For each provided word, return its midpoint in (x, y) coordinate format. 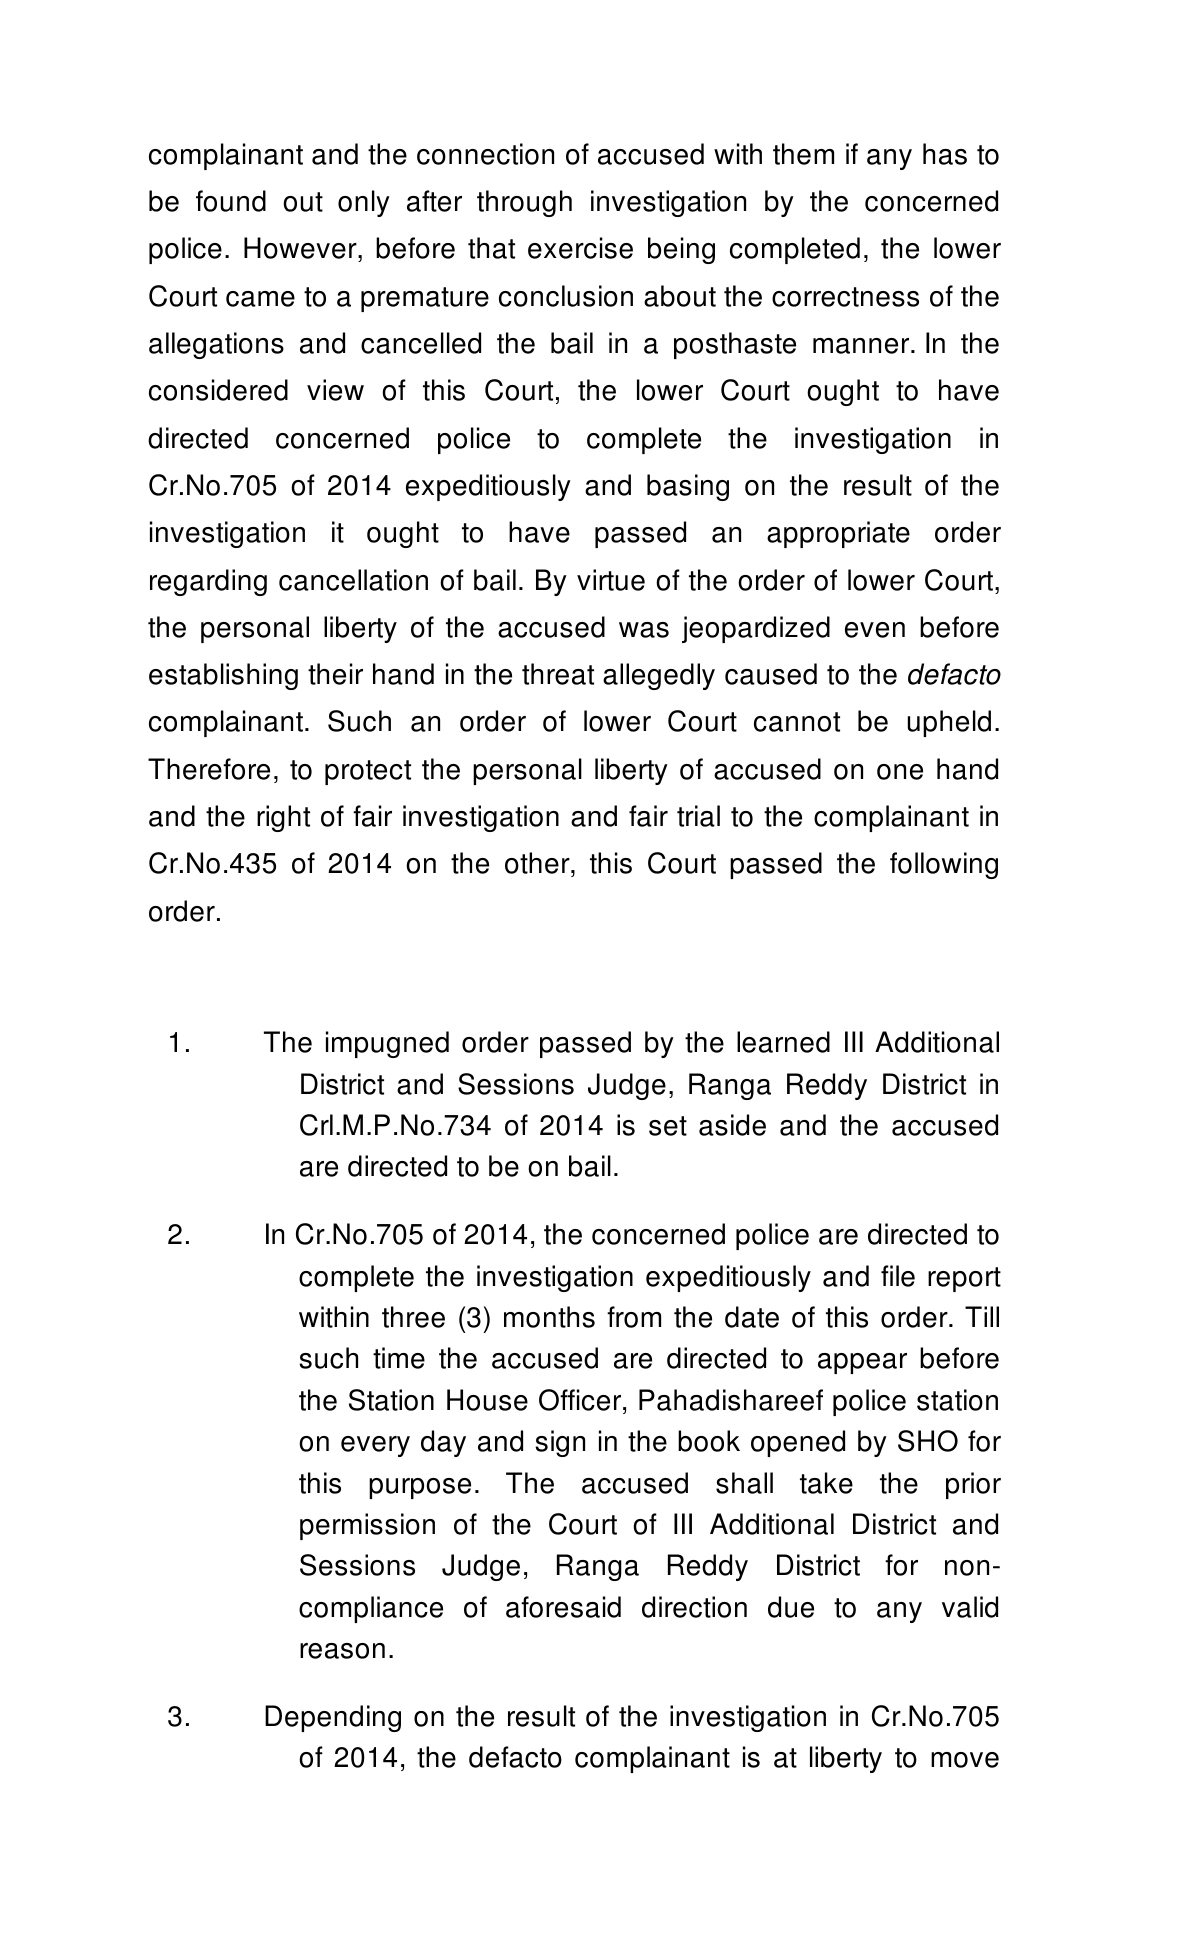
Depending (333, 1718)
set (668, 1126)
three (413, 1317)
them (803, 154)
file (898, 1276)
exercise (580, 248)
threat (558, 674)
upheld (949, 723)
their (335, 674)
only (364, 203)
